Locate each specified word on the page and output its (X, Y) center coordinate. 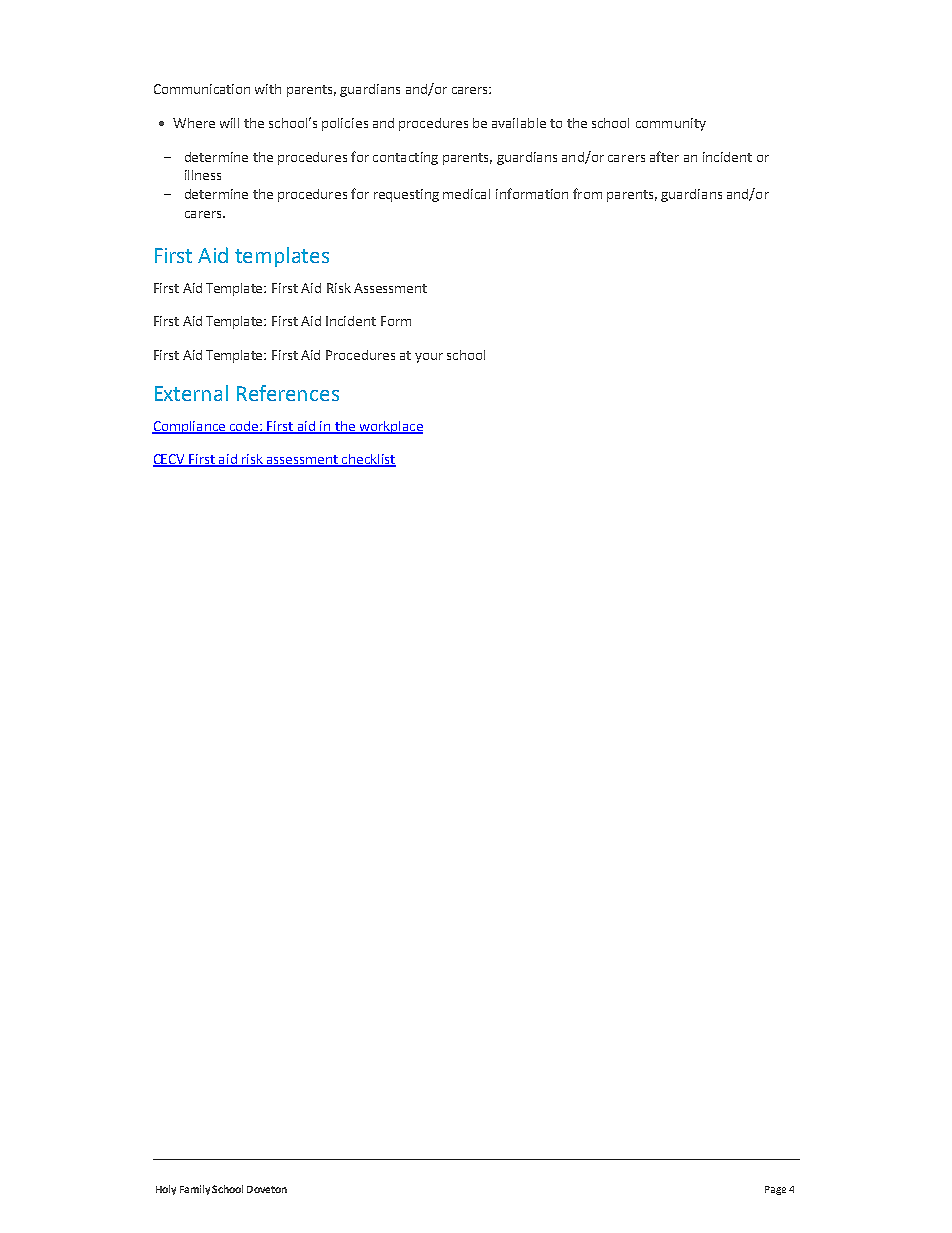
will (229, 123)
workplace (390, 427)
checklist (368, 460)
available (519, 123)
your (429, 358)
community (671, 124)
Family (195, 1190)
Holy (166, 1190)
